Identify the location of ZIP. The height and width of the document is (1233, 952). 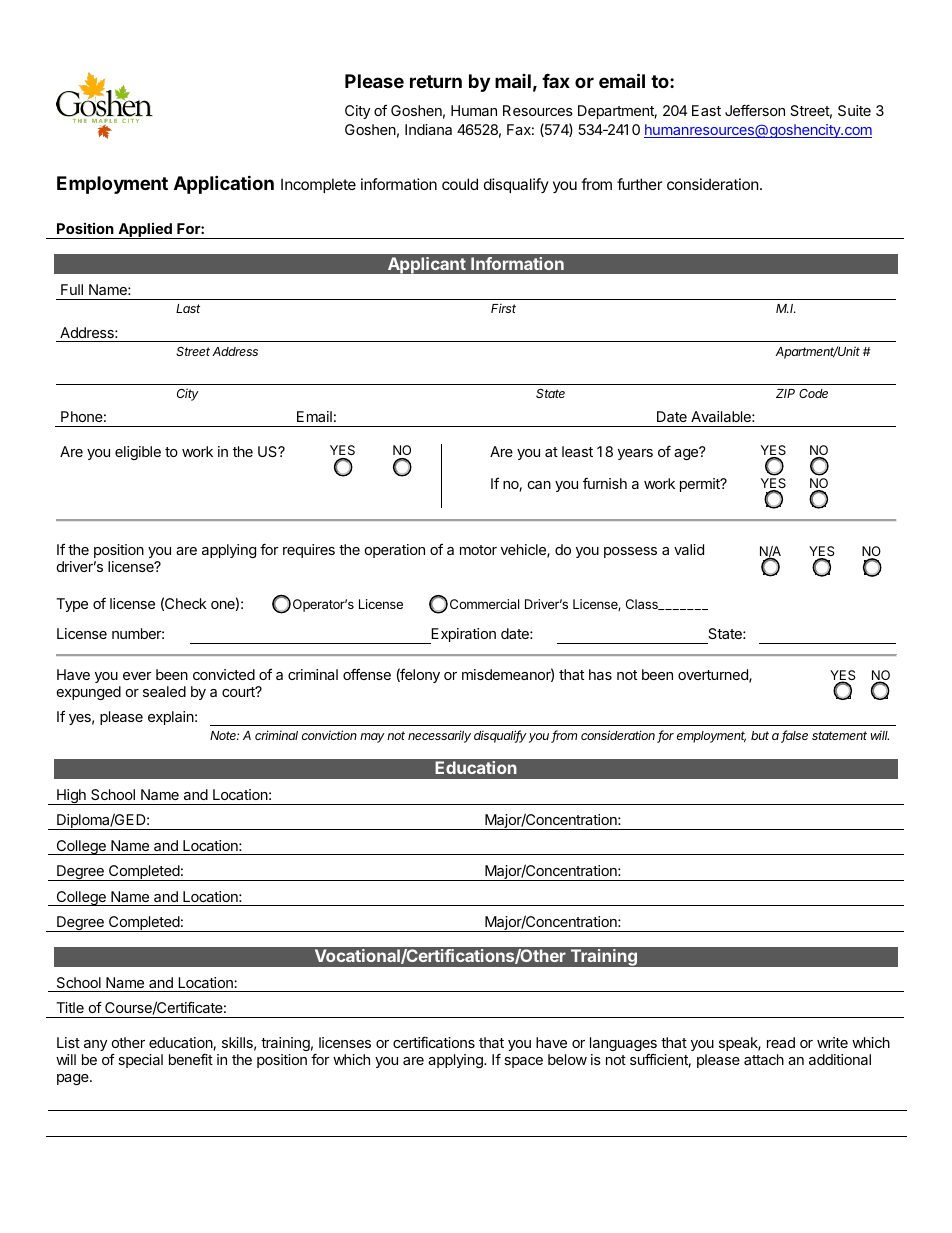
(785, 393).
